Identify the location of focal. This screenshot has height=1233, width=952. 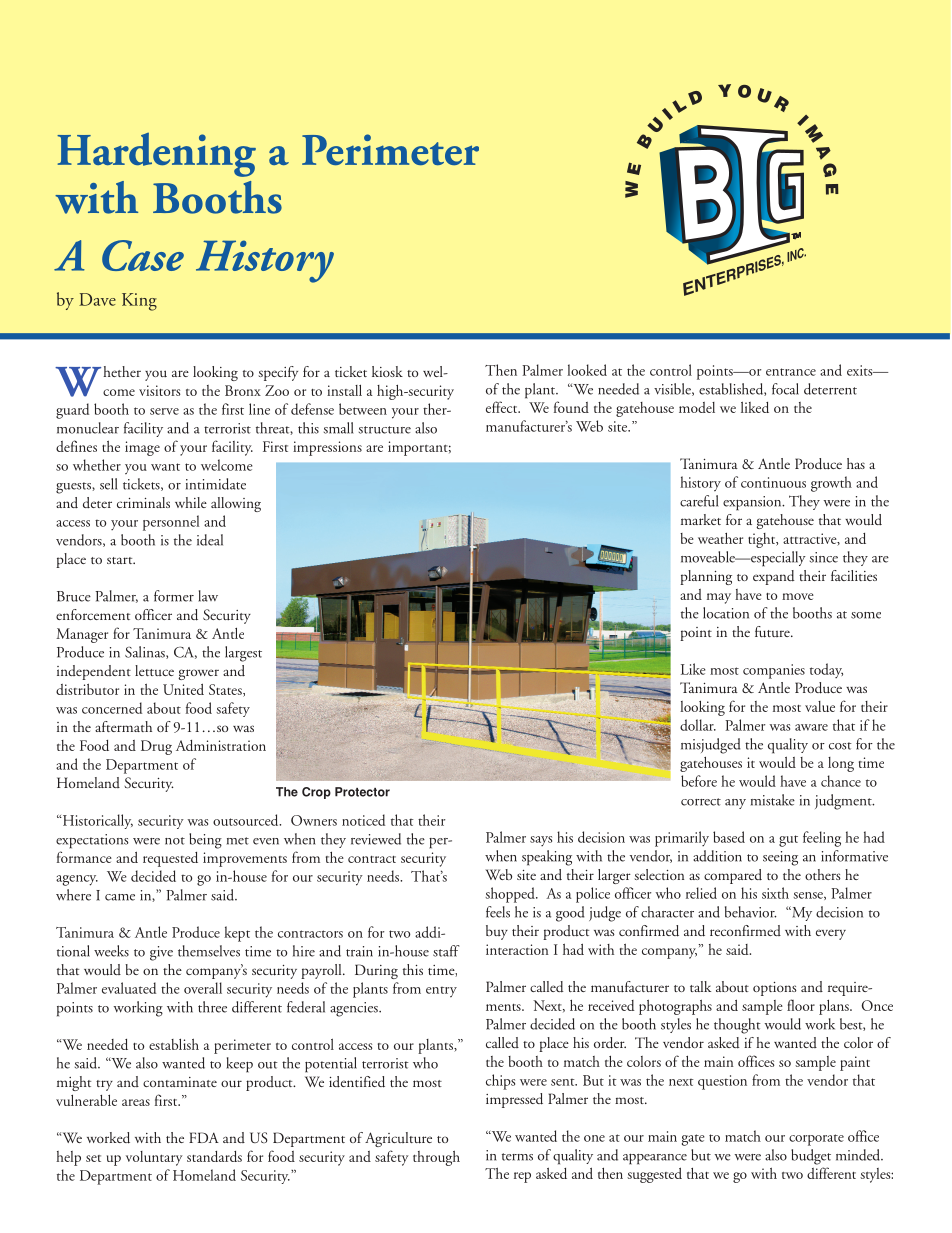
(785, 389).
